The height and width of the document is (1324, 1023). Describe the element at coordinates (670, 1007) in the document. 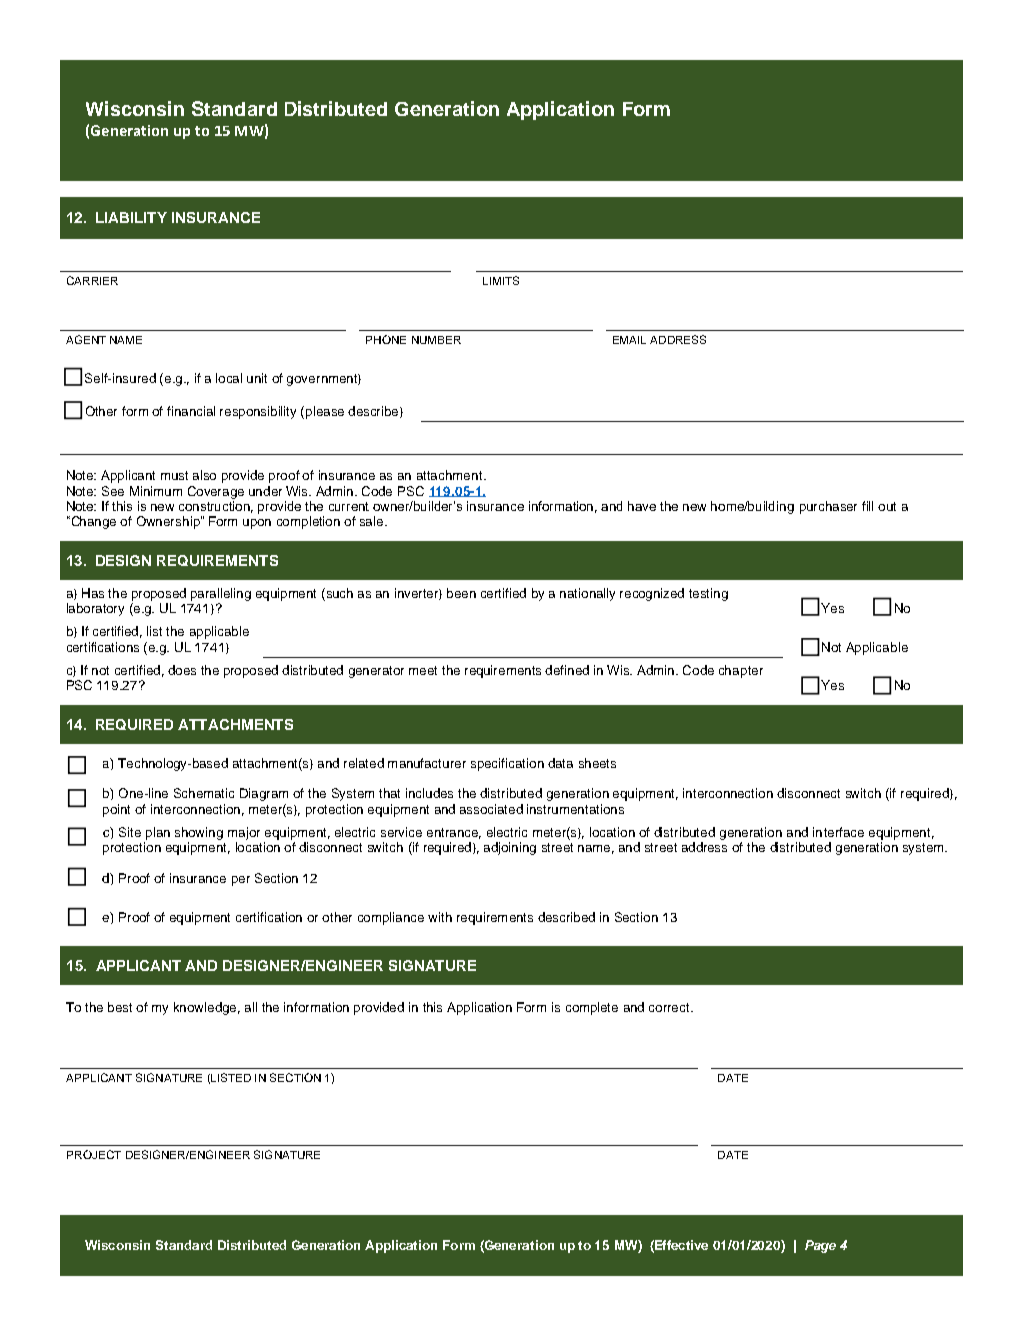

I see `correct` at that location.
